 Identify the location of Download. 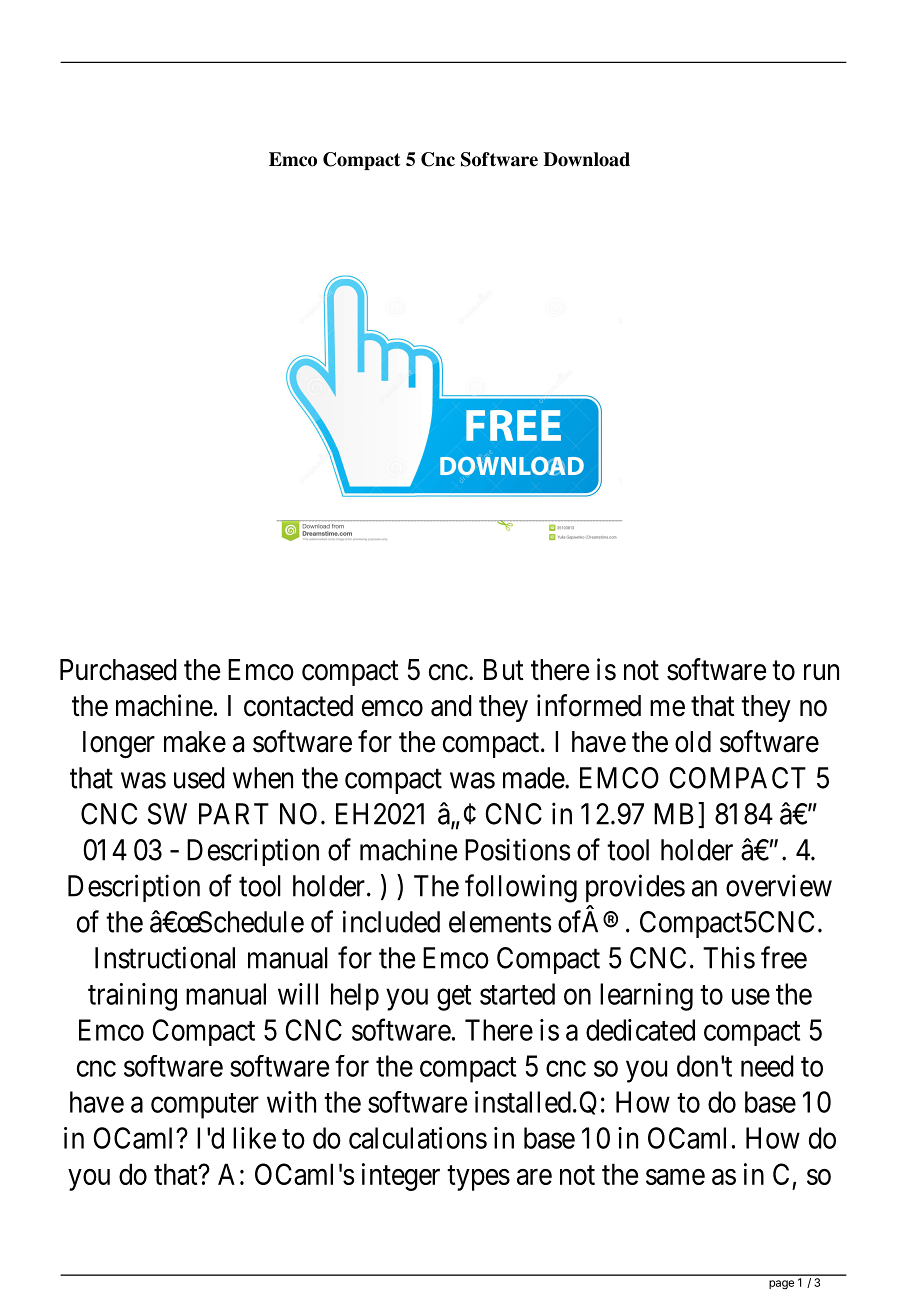
(587, 159).
